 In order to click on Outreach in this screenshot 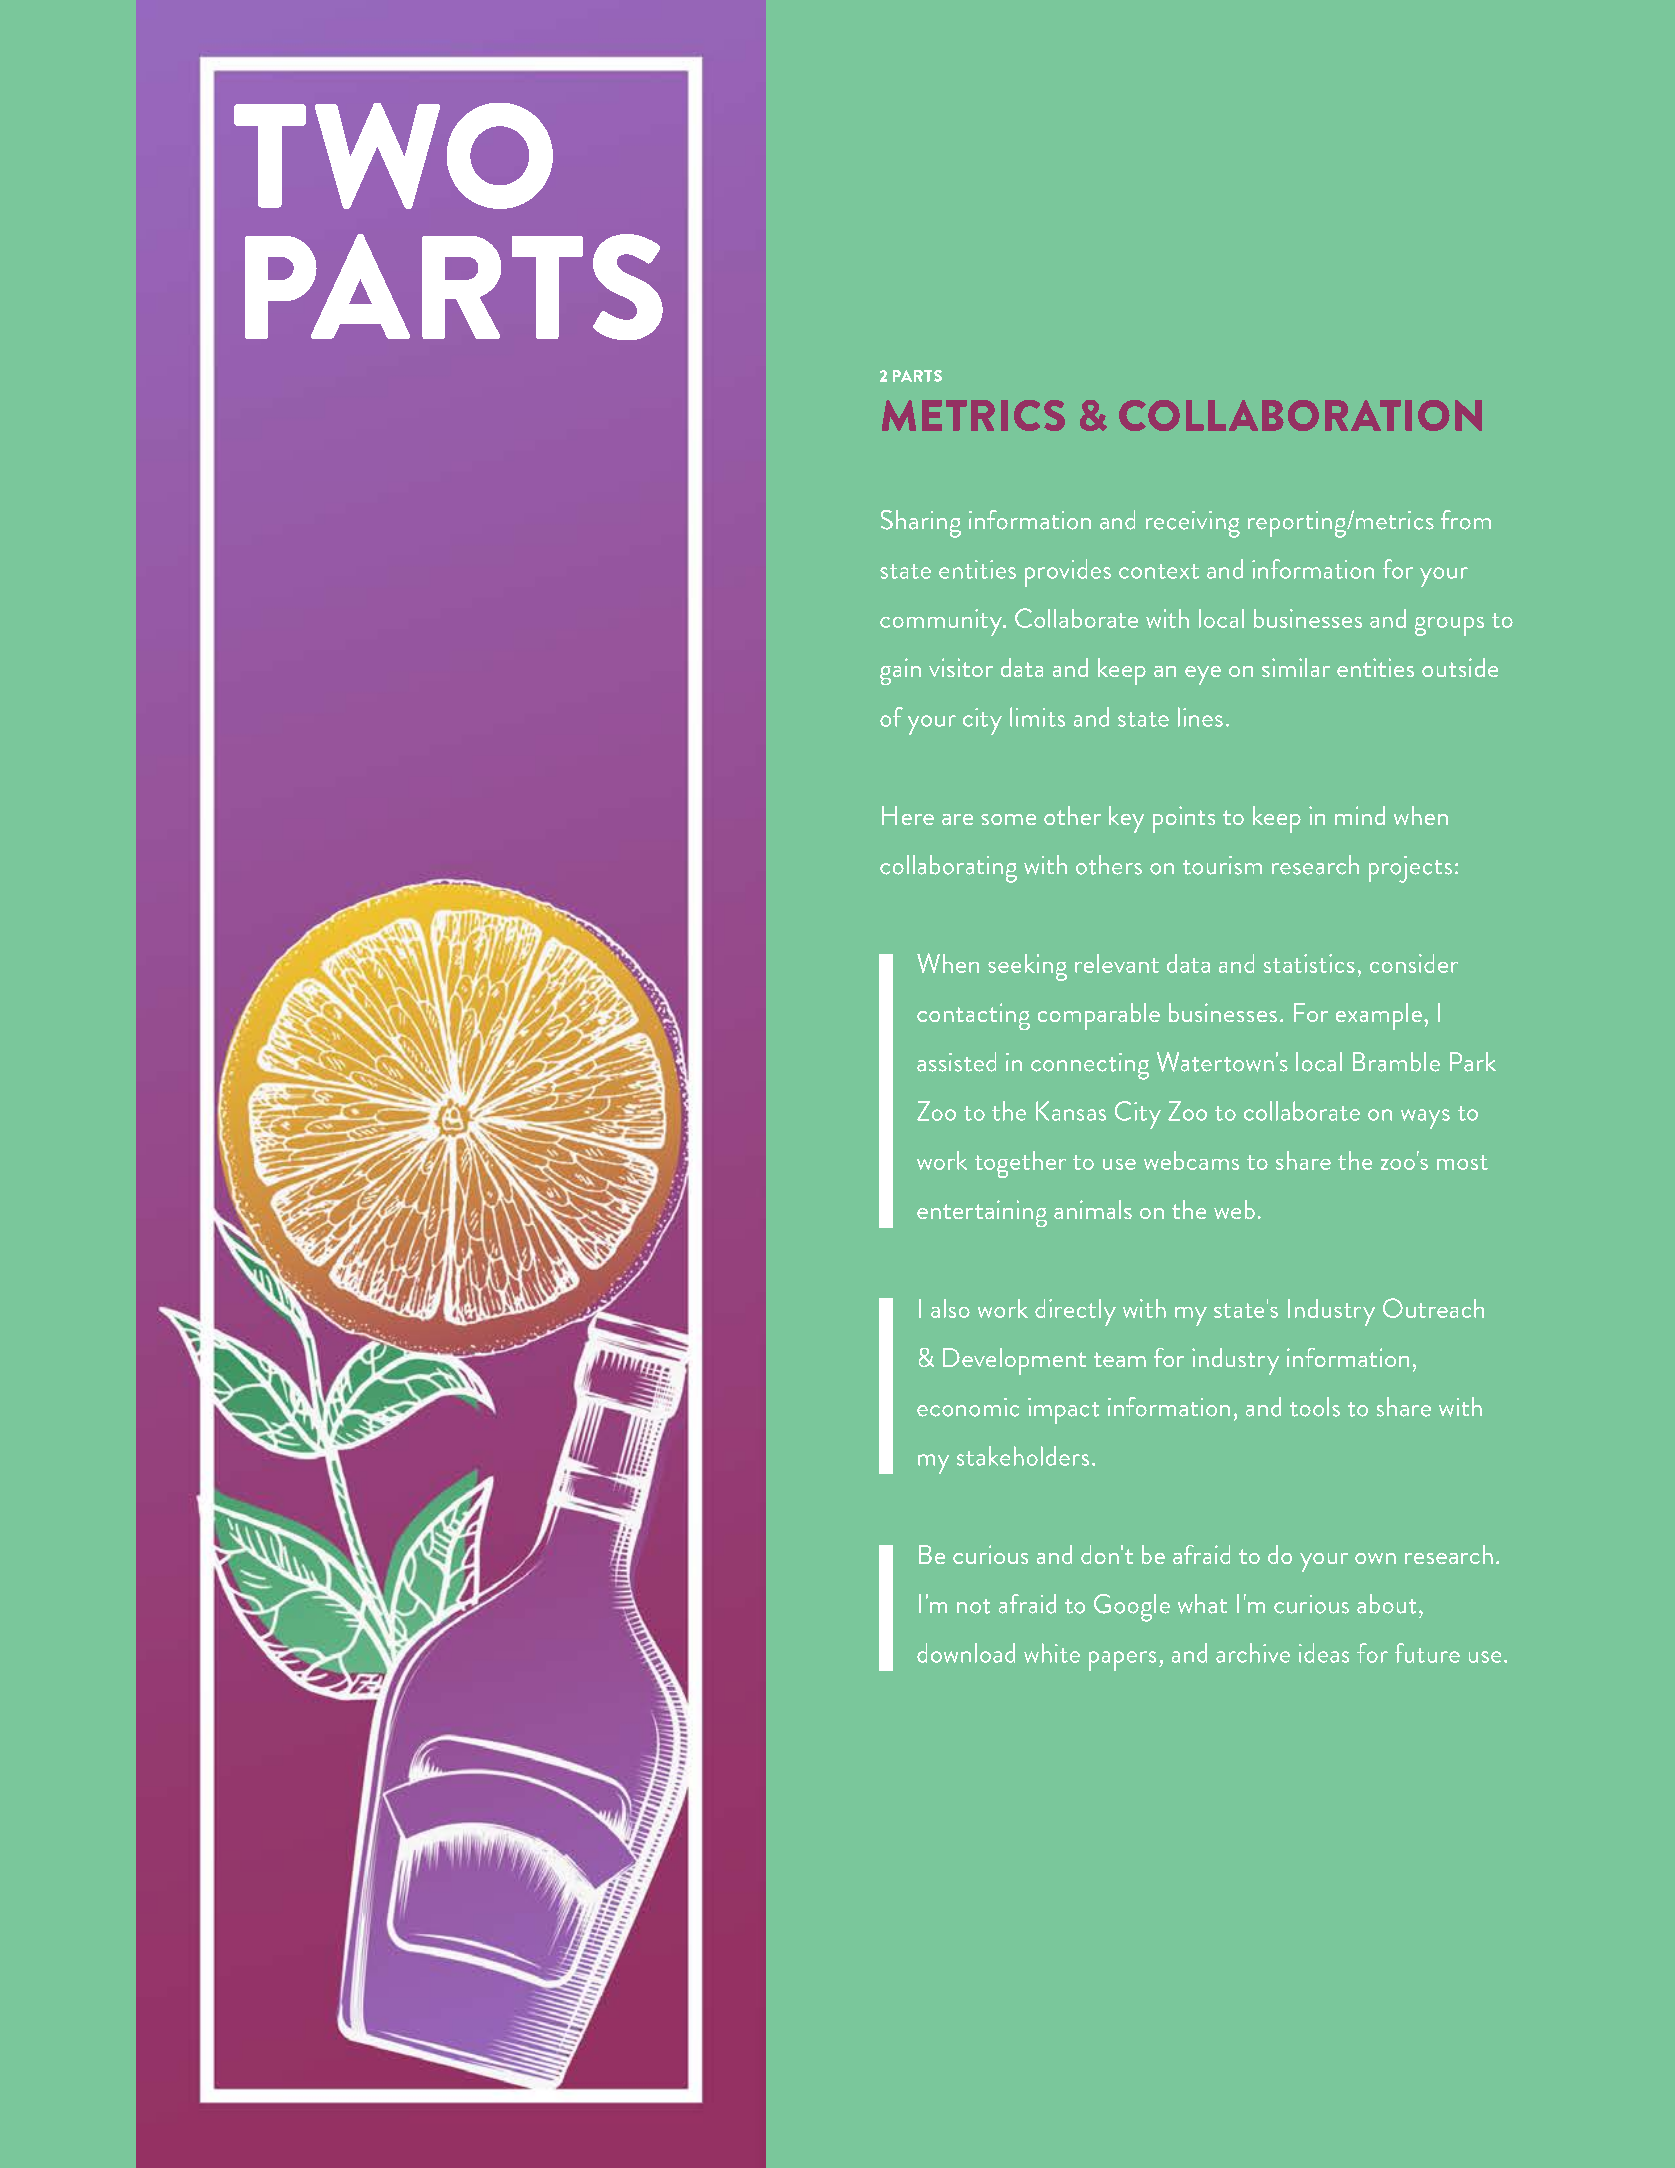, I will do `click(1433, 1308)`.
